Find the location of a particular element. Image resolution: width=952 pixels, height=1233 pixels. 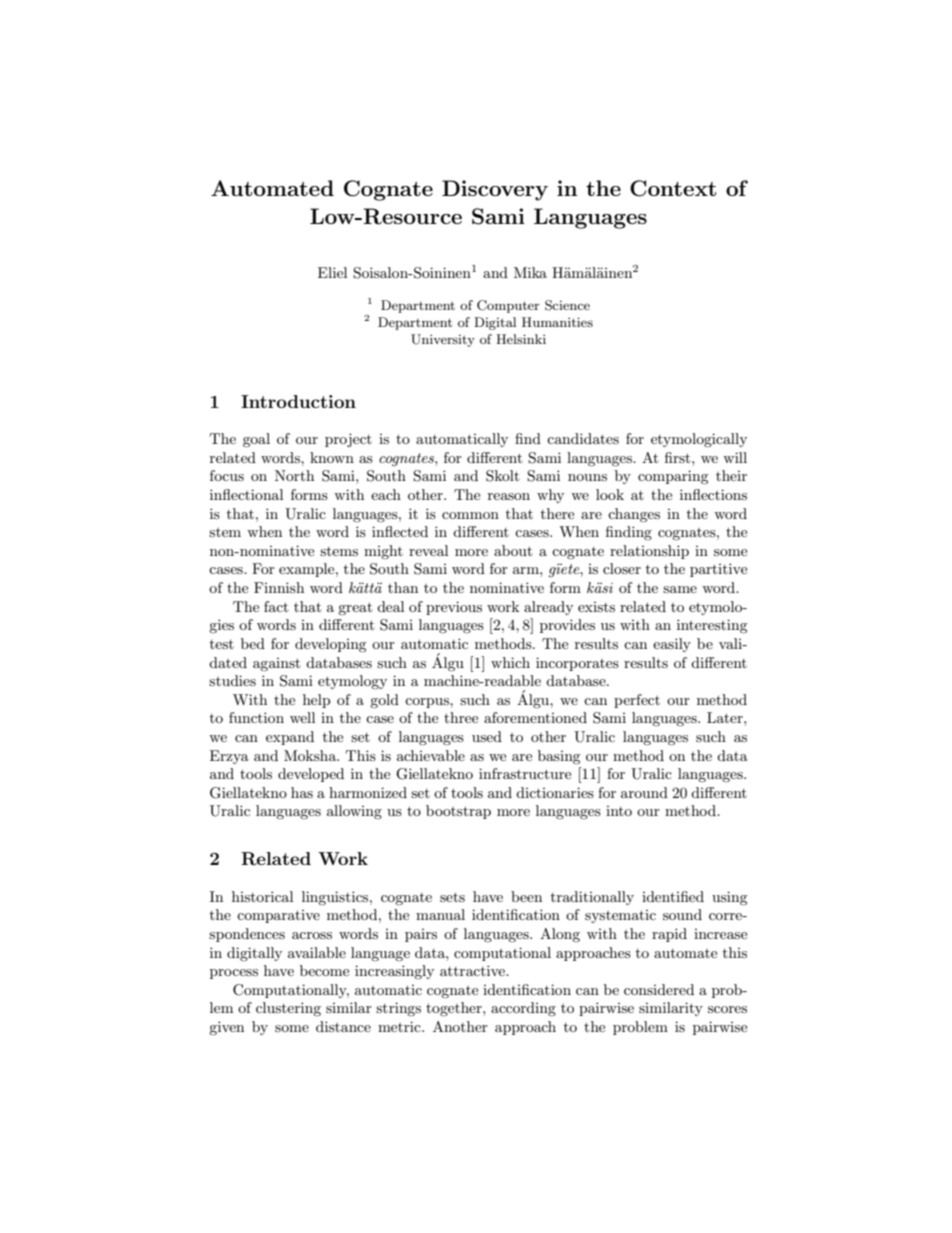

Mika is located at coordinates (530, 272).
